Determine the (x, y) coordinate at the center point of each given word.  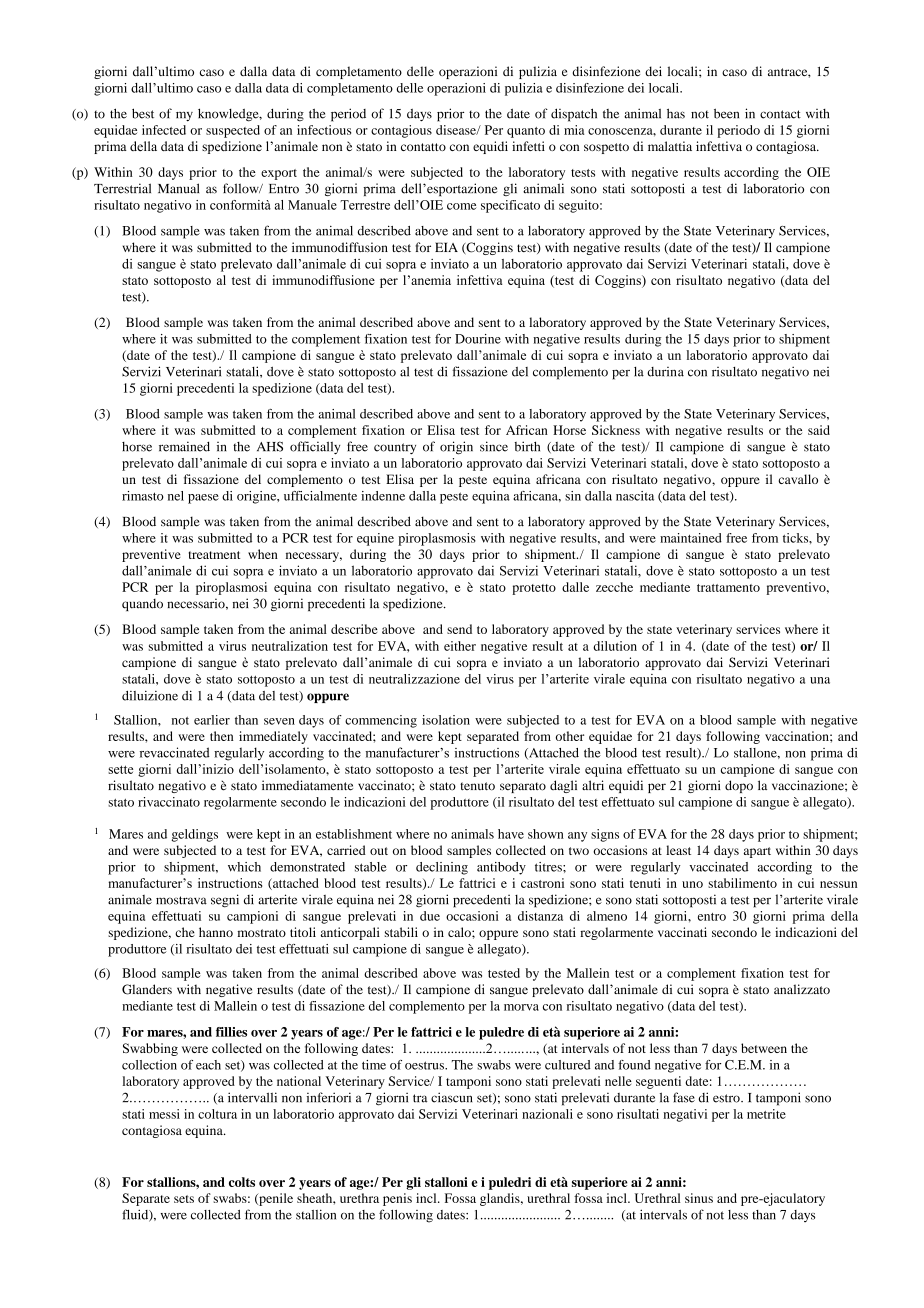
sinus (699, 1198)
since (494, 446)
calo (460, 932)
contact (780, 114)
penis (397, 1199)
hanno (216, 932)
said (819, 430)
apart (757, 852)
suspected (233, 131)
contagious (401, 131)
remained (184, 446)
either (460, 646)
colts (242, 1182)
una (820, 680)
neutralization (290, 646)
